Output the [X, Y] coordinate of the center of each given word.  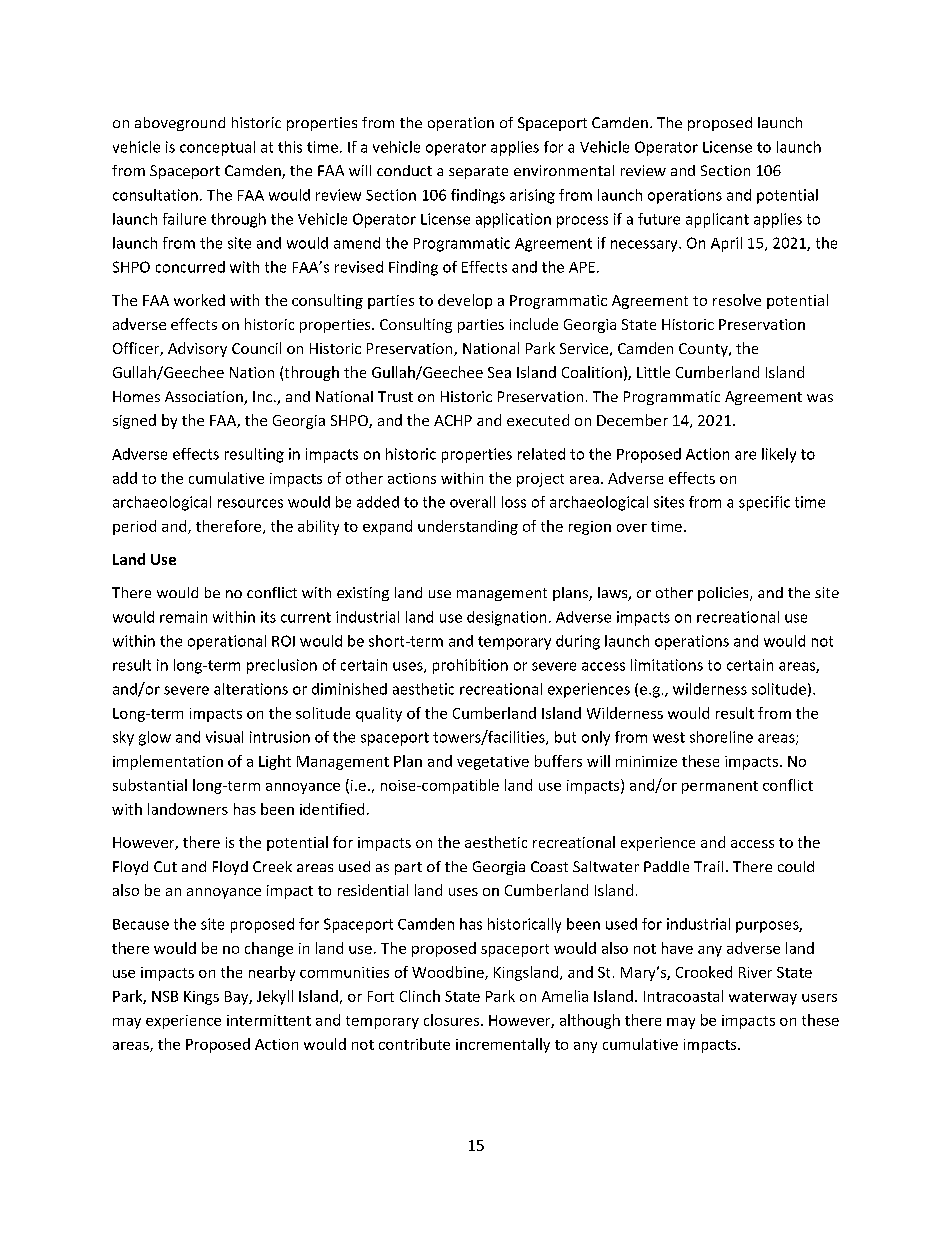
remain [183, 617]
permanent [720, 787]
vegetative [493, 763]
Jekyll [275, 997]
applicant [717, 220]
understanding [468, 527]
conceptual [217, 148]
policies [724, 594]
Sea [499, 372]
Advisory [197, 349]
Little [653, 372]
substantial [150, 785]
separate [478, 172]
